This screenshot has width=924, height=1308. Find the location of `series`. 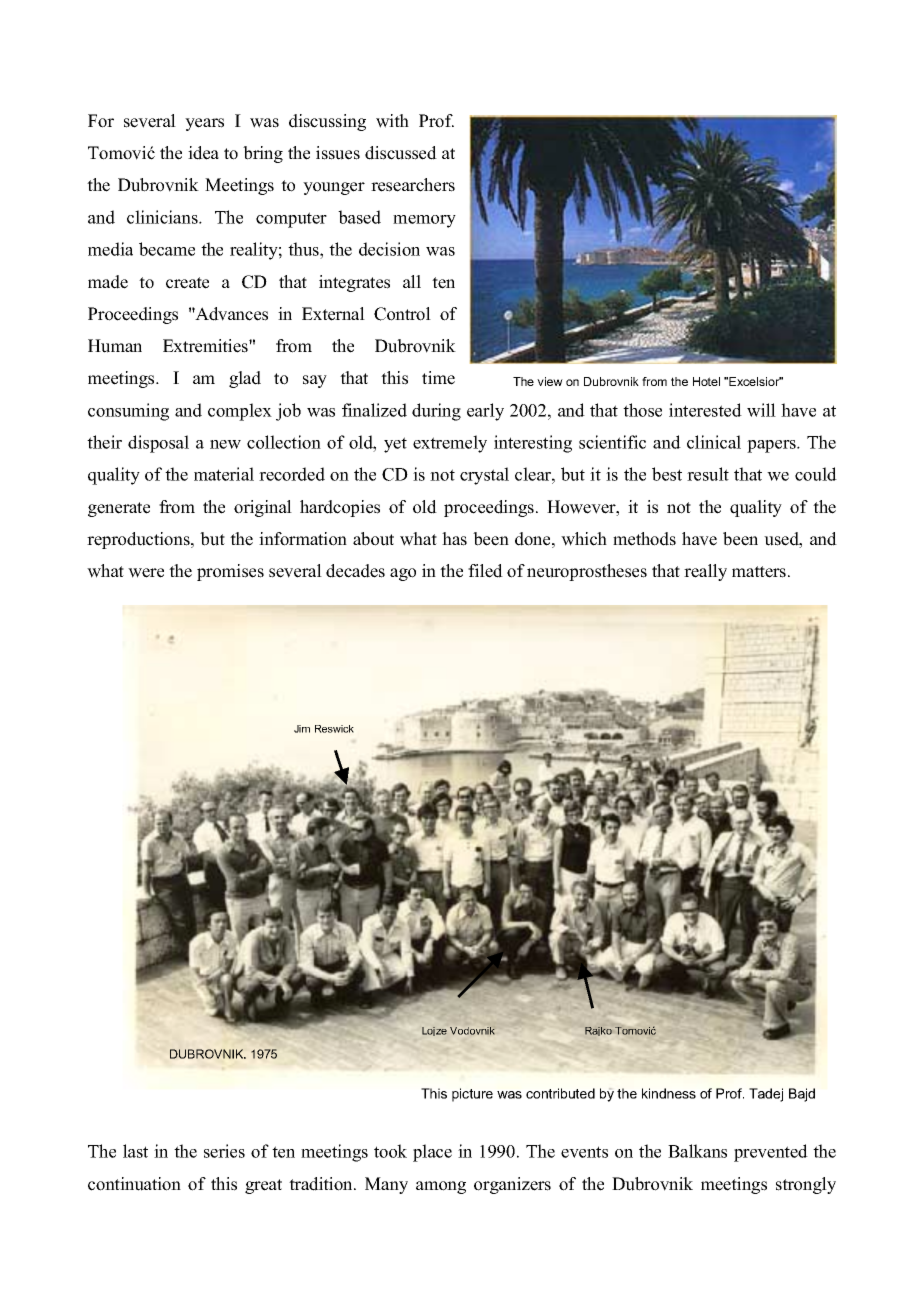

series is located at coordinates (224, 1151).
